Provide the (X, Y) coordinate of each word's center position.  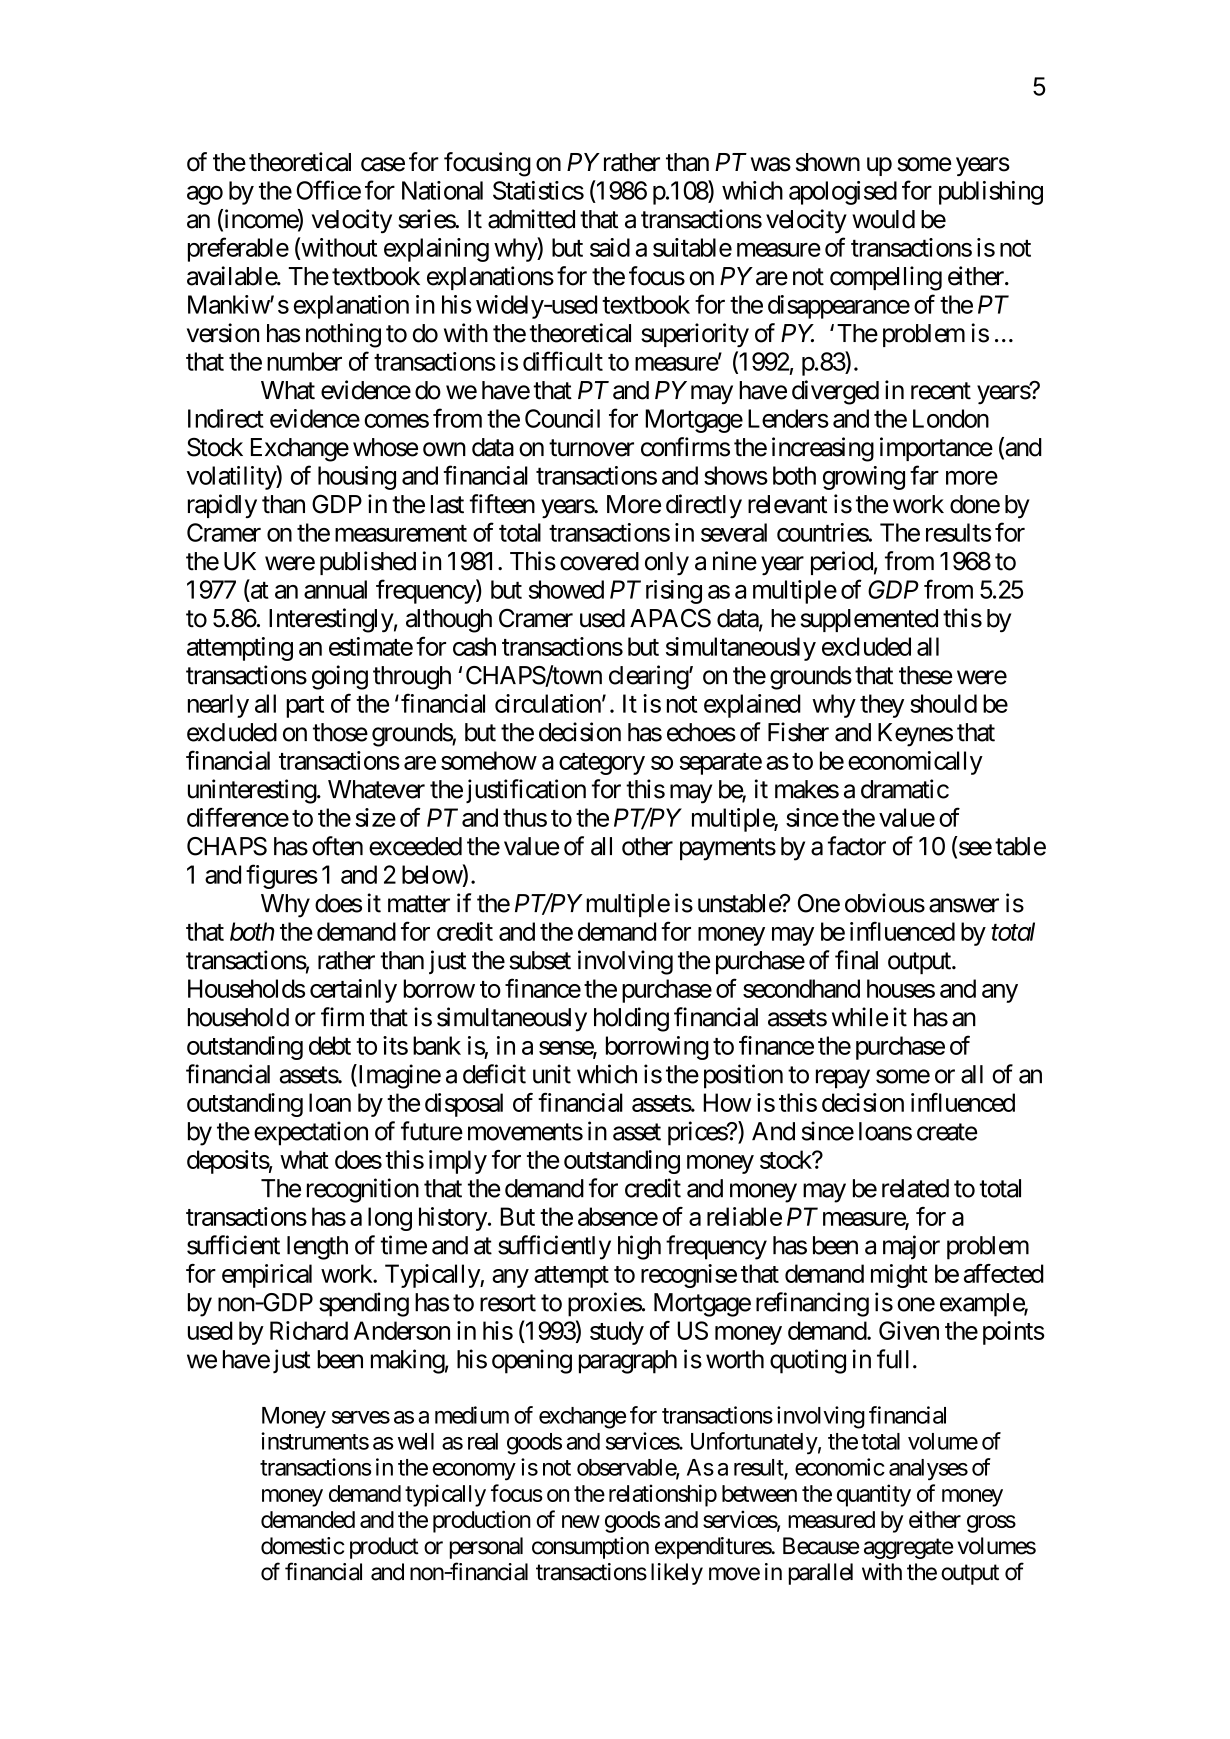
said (610, 247)
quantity (874, 1495)
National (442, 190)
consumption (590, 1548)
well (416, 1441)
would (883, 219)
